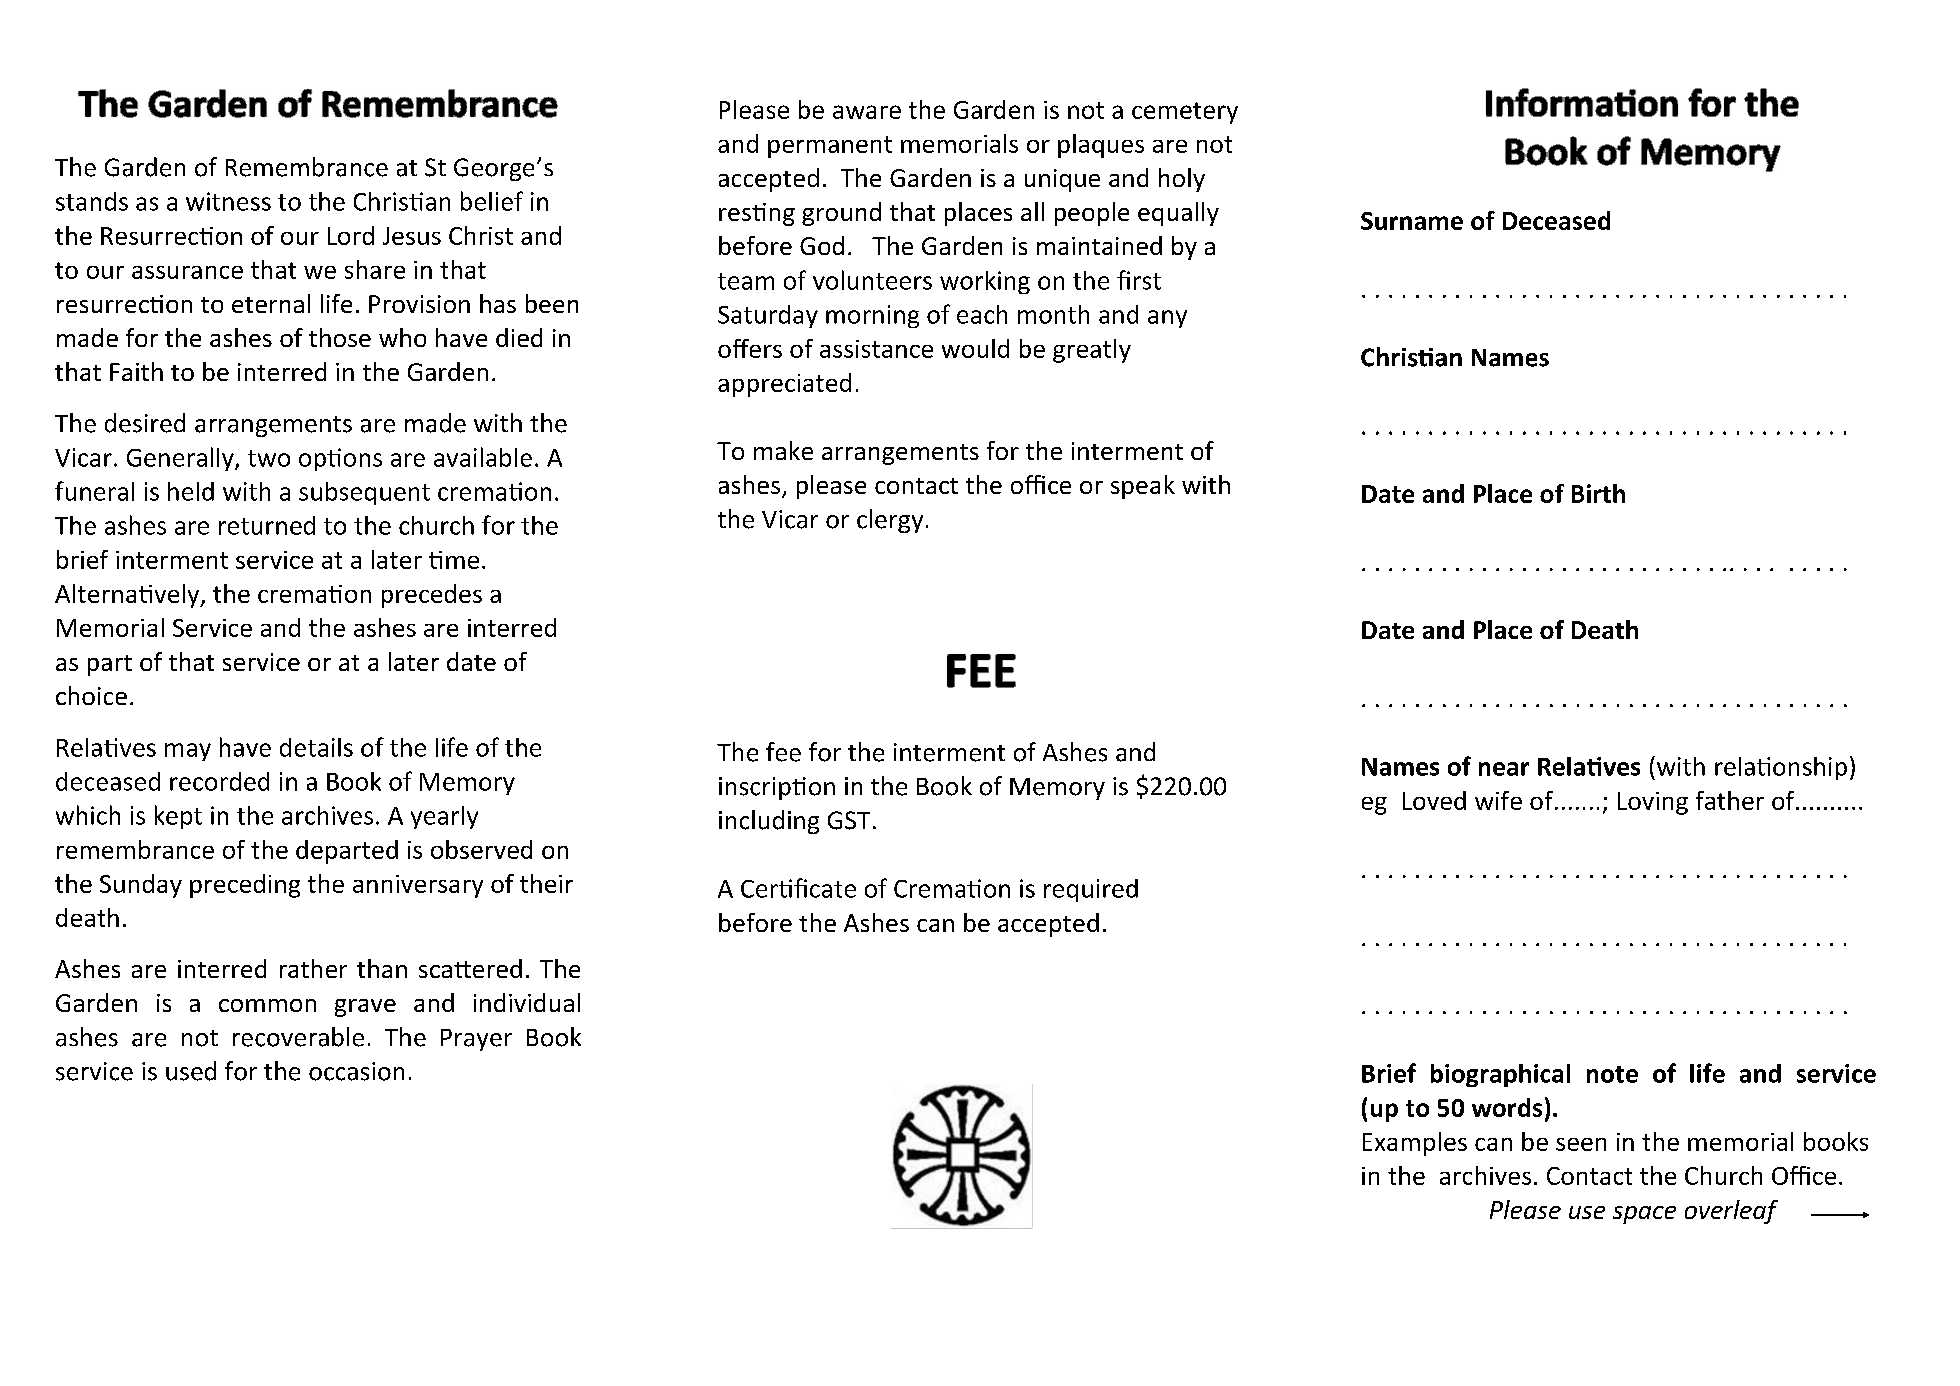 The width and height of the page is (1960, 1386). Describe the element at coordinates (245, 886) in the page. I see `preceding` at that location.
